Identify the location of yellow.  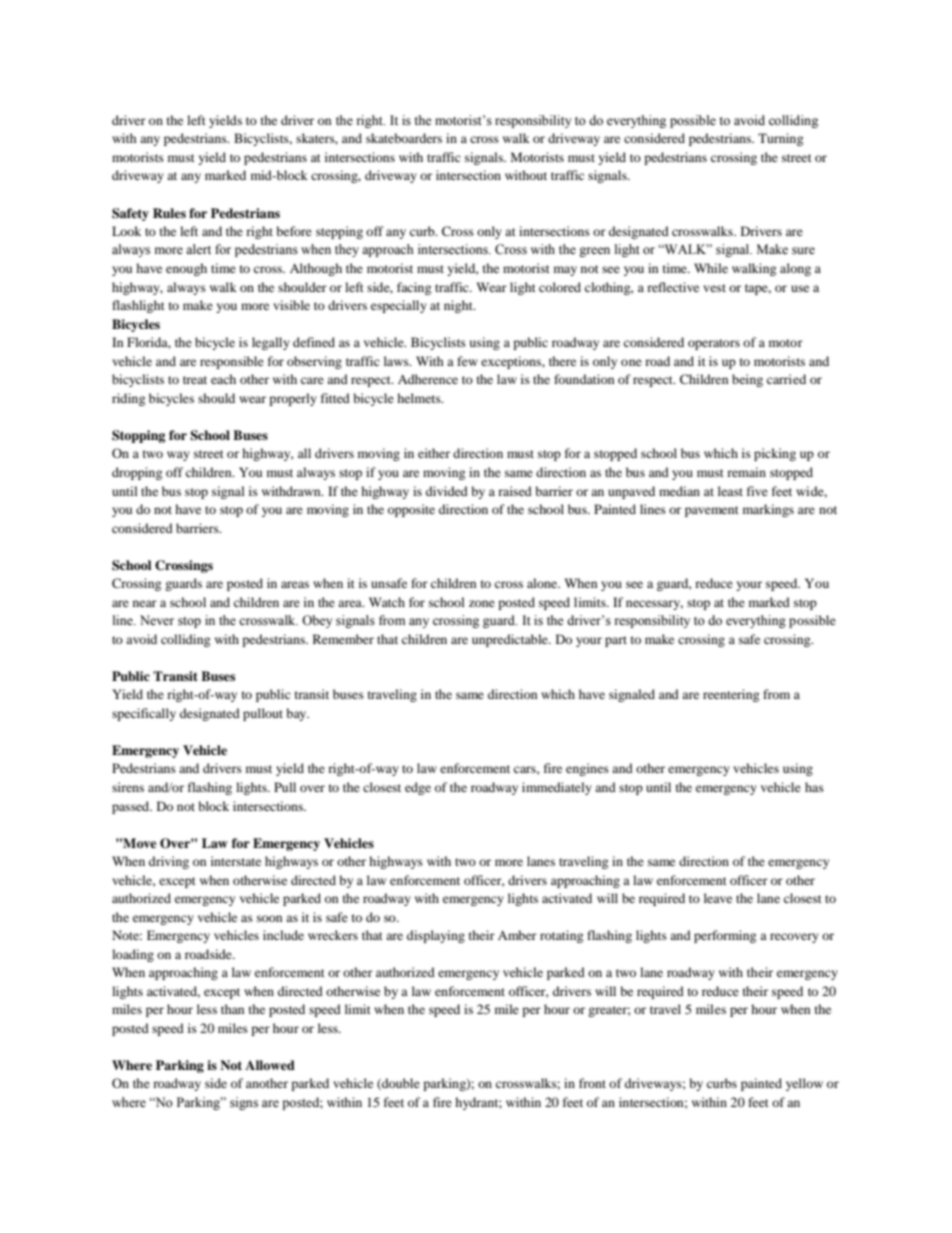
(804, 1084).
